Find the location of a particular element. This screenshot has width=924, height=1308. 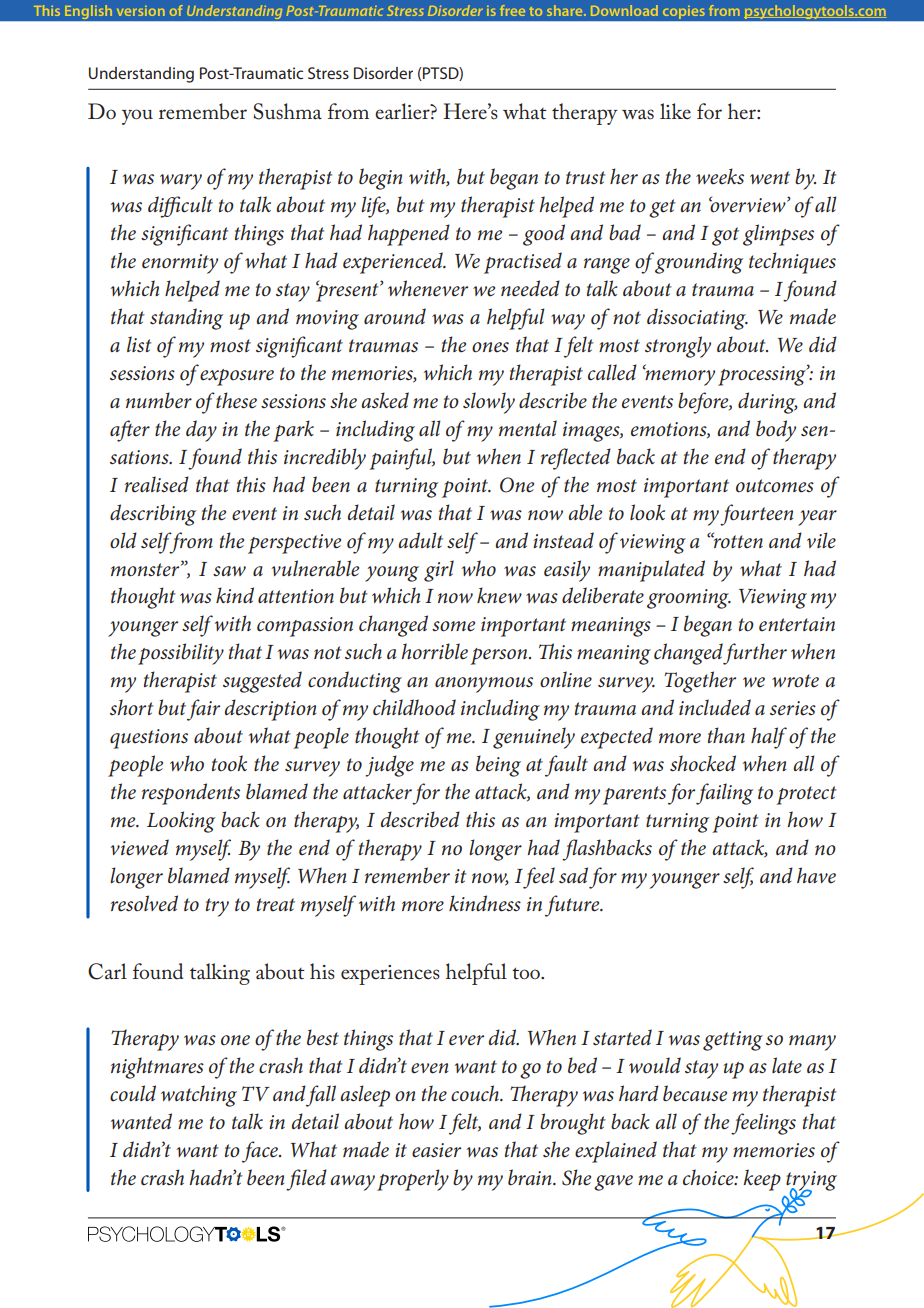

saw is located at coordinates (229, 571).
